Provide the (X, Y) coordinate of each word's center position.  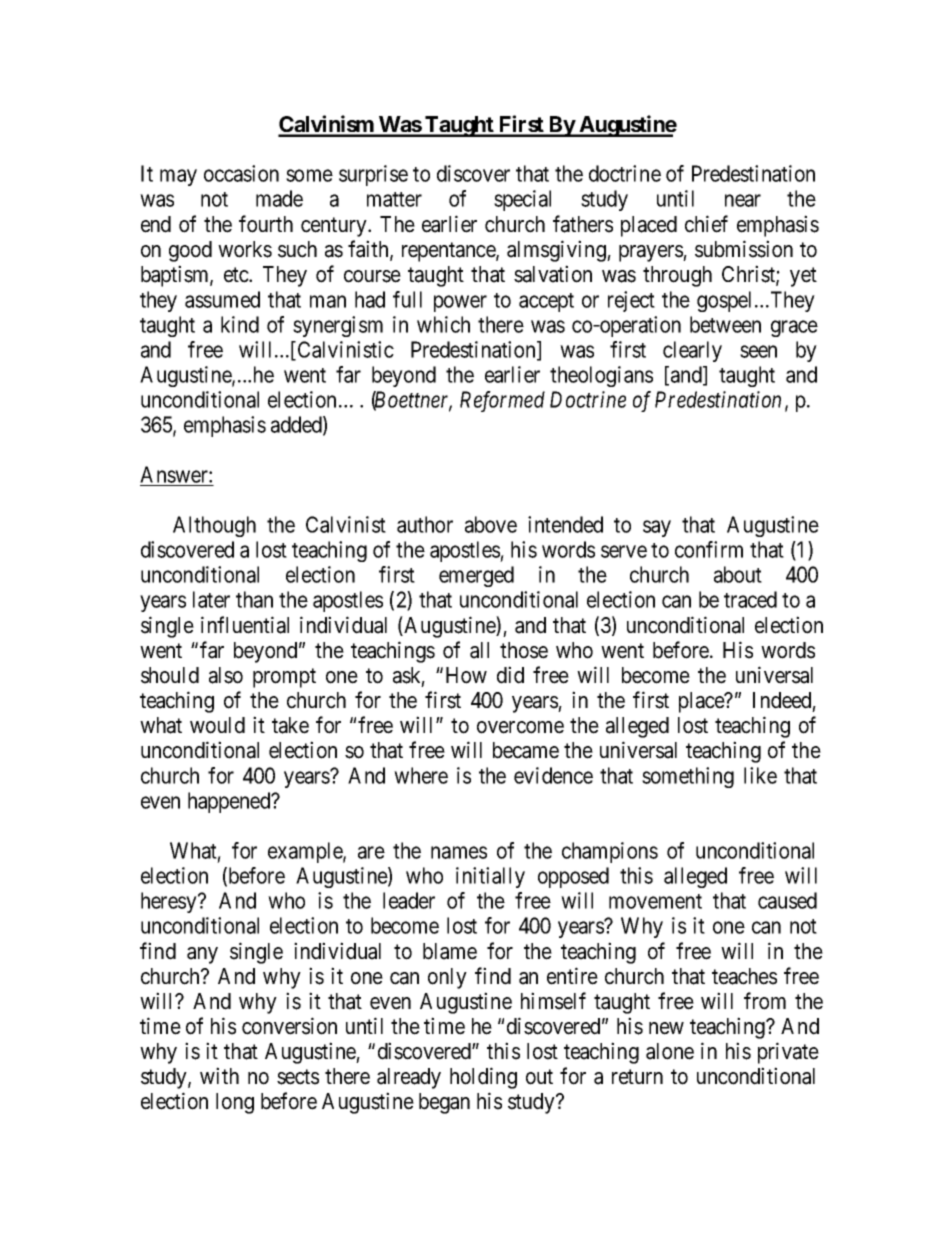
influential (245, 625)
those (524, 650)
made (279, 198)
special (522, 200)
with (219, 1075)
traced (750, 599)
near (743, 201)
